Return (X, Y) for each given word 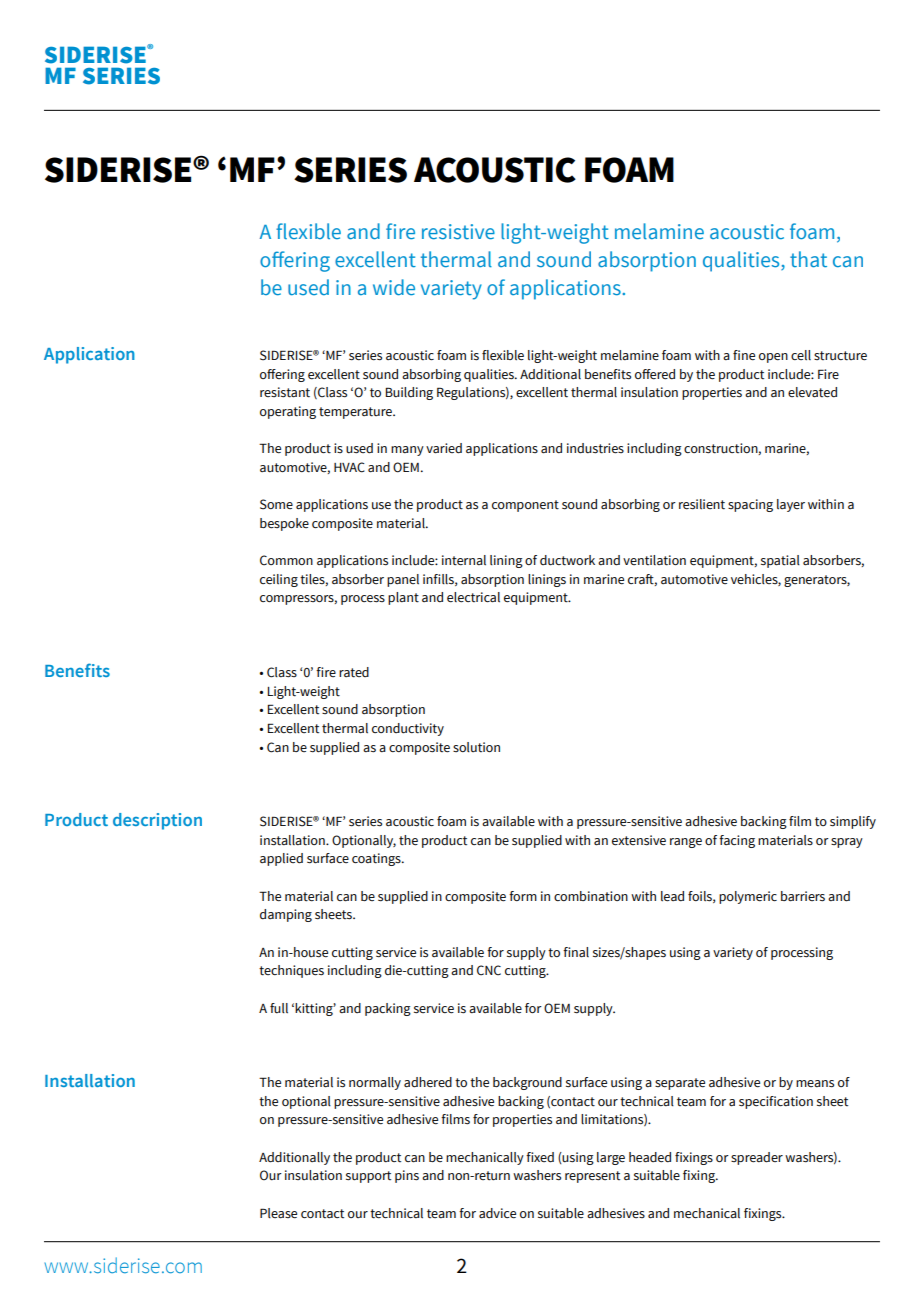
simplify (853, 822)
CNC (489, 970)
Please (278, 1213)
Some (276, 504)
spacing (750, 505)
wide (394, 287)
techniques (291, 971)
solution (476, 747)
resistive (458, 232)
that (808, 259)
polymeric (748, 897)
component (525, 506)
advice (497, 1213)
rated (354, 672)
